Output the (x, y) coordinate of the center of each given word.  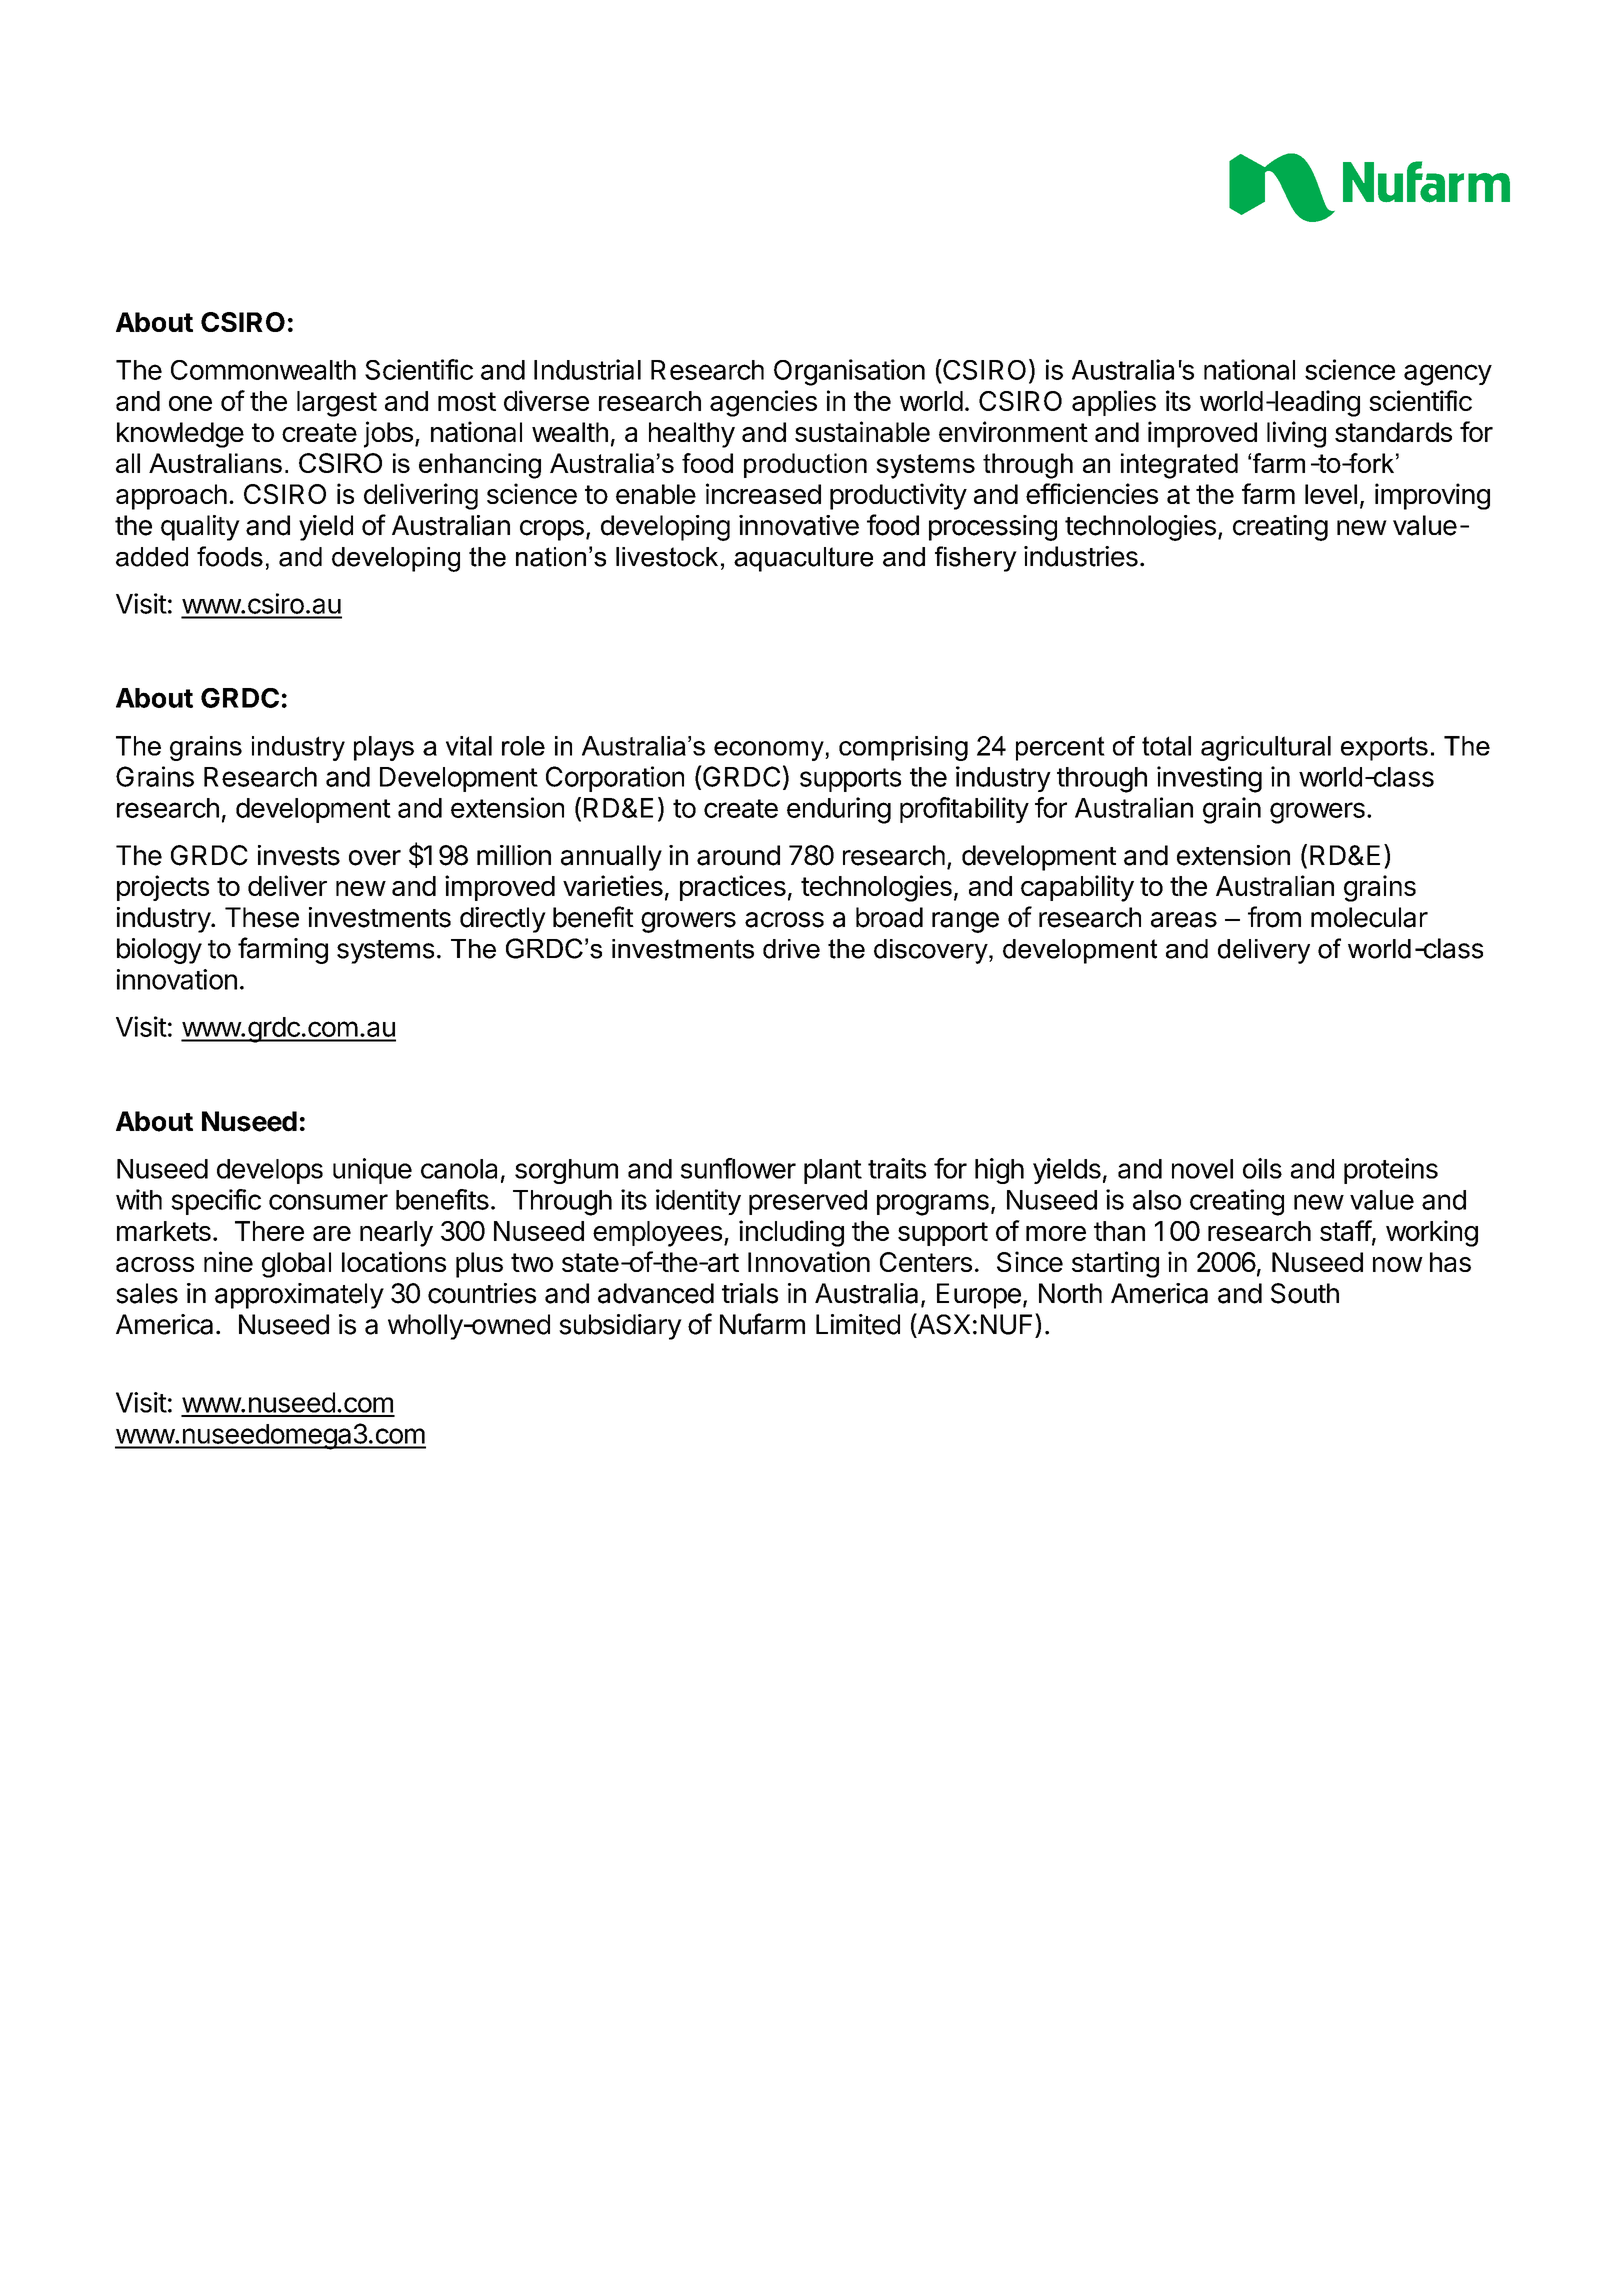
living (1296, 434)
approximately (299, 1296)
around (738, 855)
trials (750, 1293)
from (1274, 917)
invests (299, 855)
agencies (763, 403)
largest (337, 404)
